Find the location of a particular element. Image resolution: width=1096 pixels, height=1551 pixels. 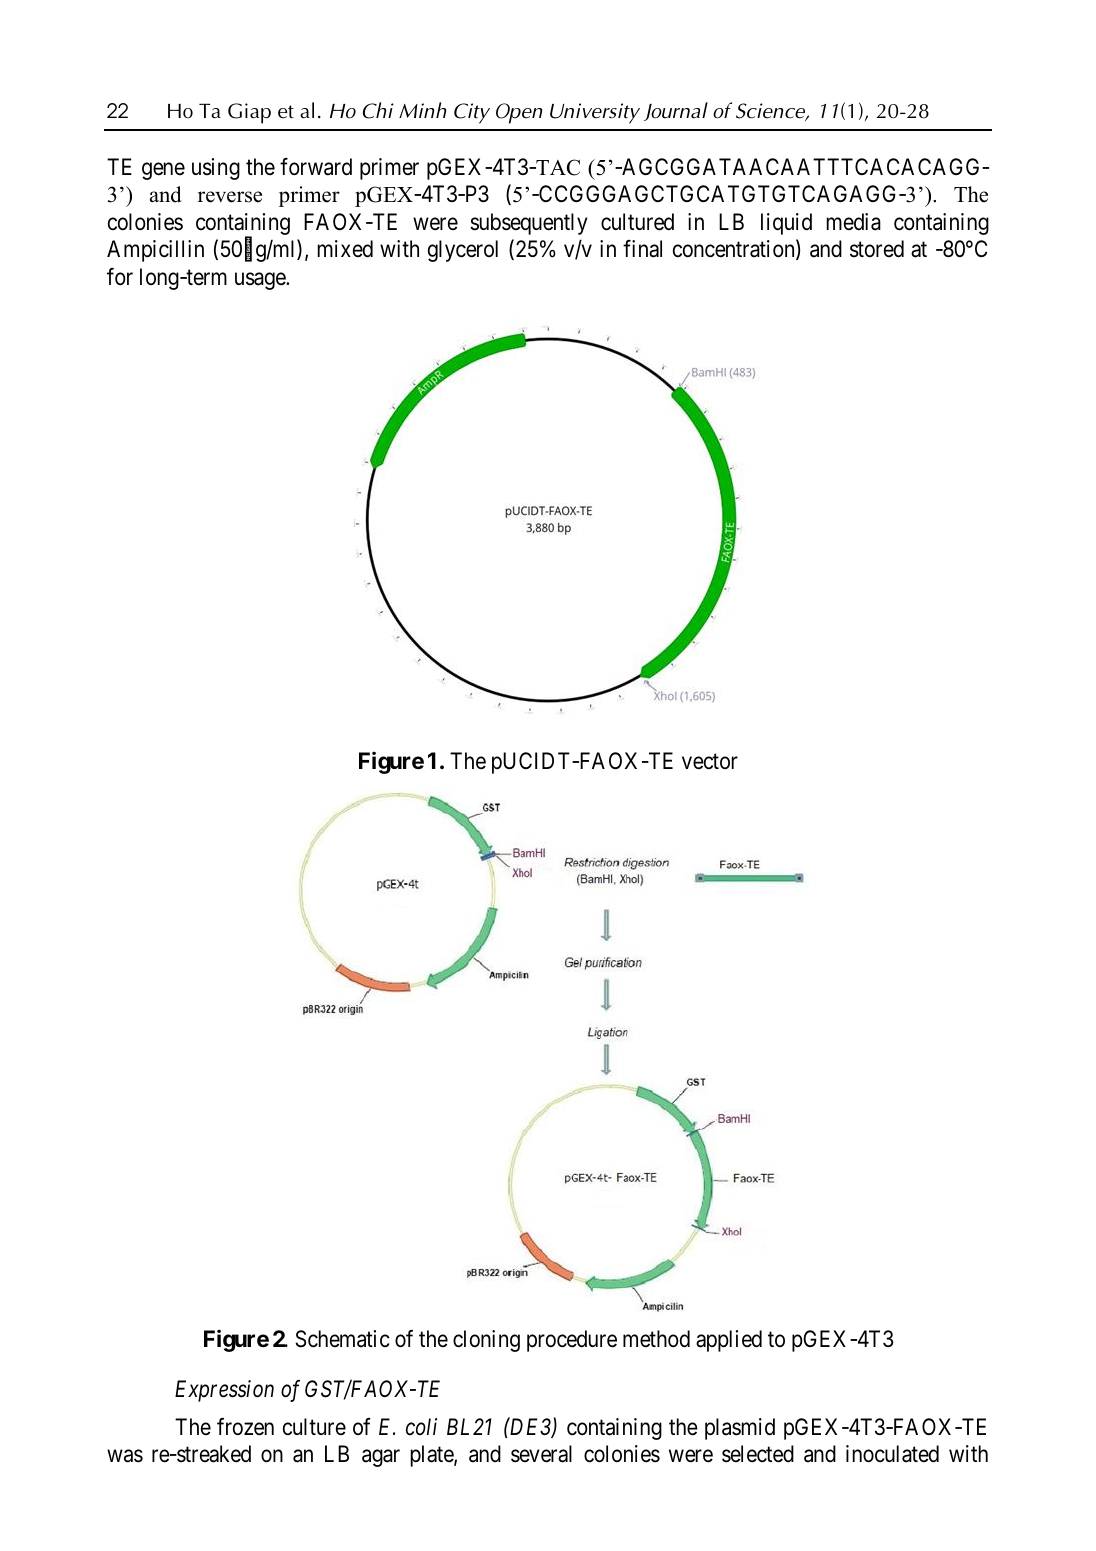

subsequently is located at coordinates (529, 224).
